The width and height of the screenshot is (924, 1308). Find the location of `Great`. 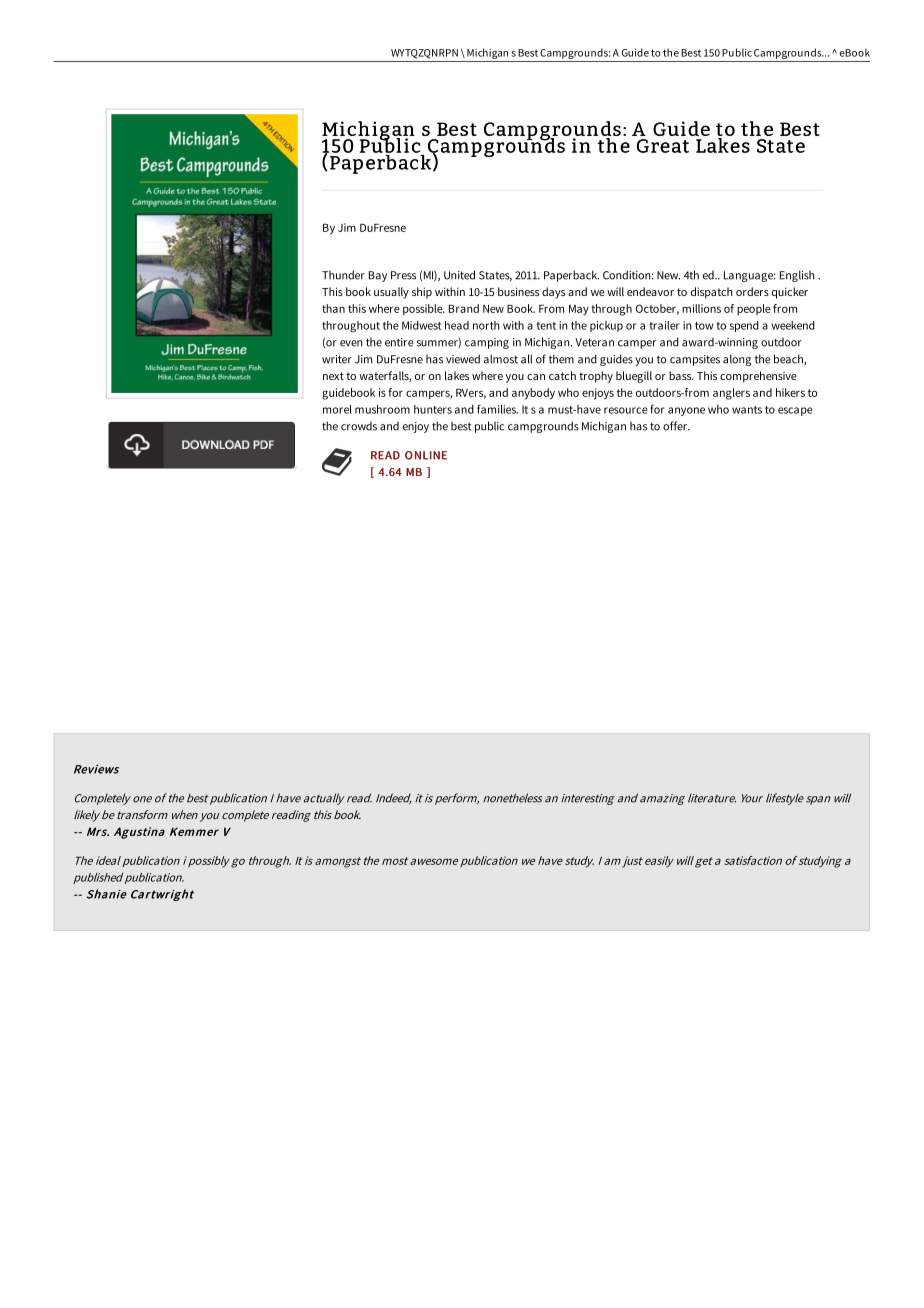

Great is located at coordinates (663, 146).
